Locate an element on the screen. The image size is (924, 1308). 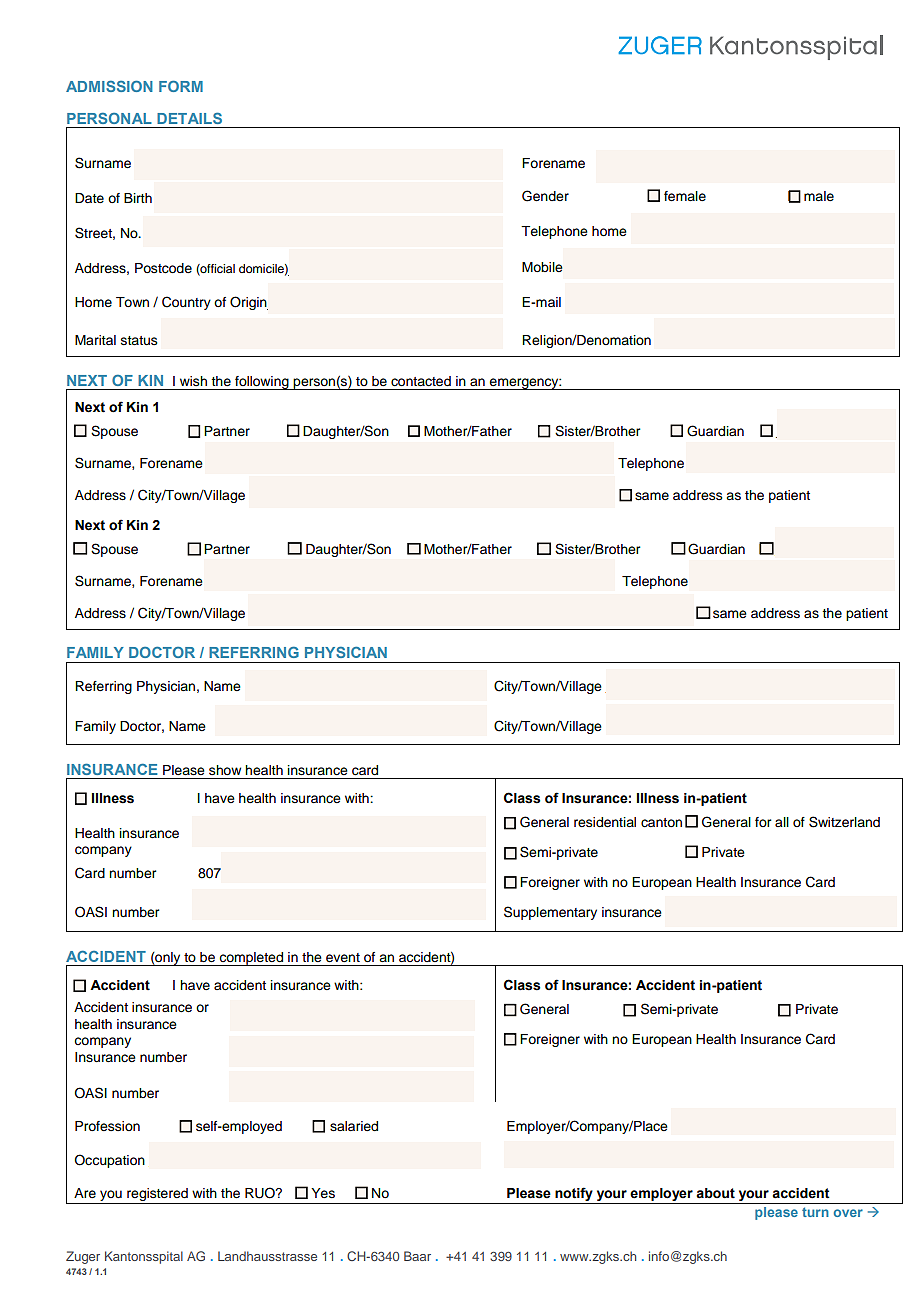
residential is located at coordinates (605, 822).
